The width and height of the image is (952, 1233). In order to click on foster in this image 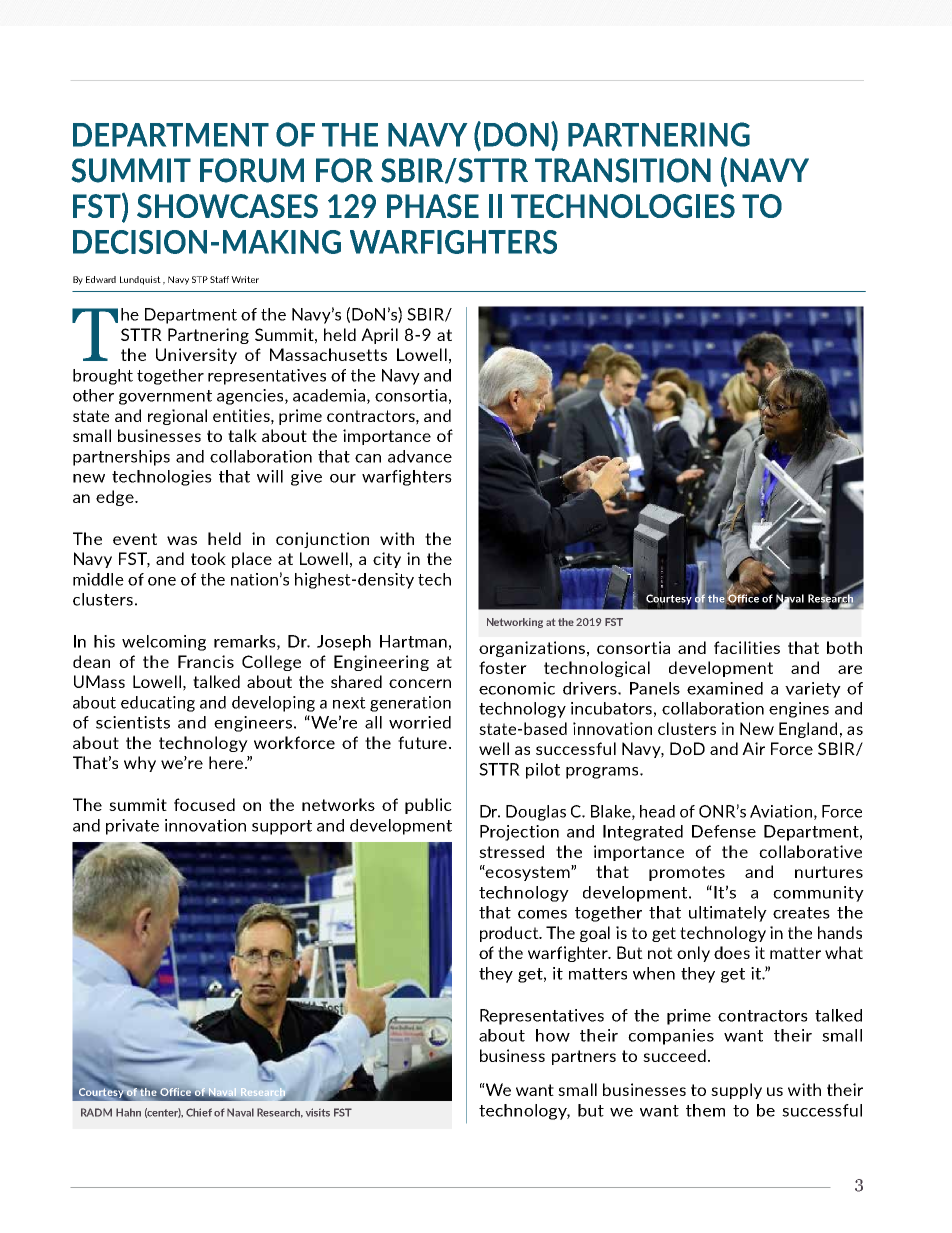, I will do `click(503, 667)`.
